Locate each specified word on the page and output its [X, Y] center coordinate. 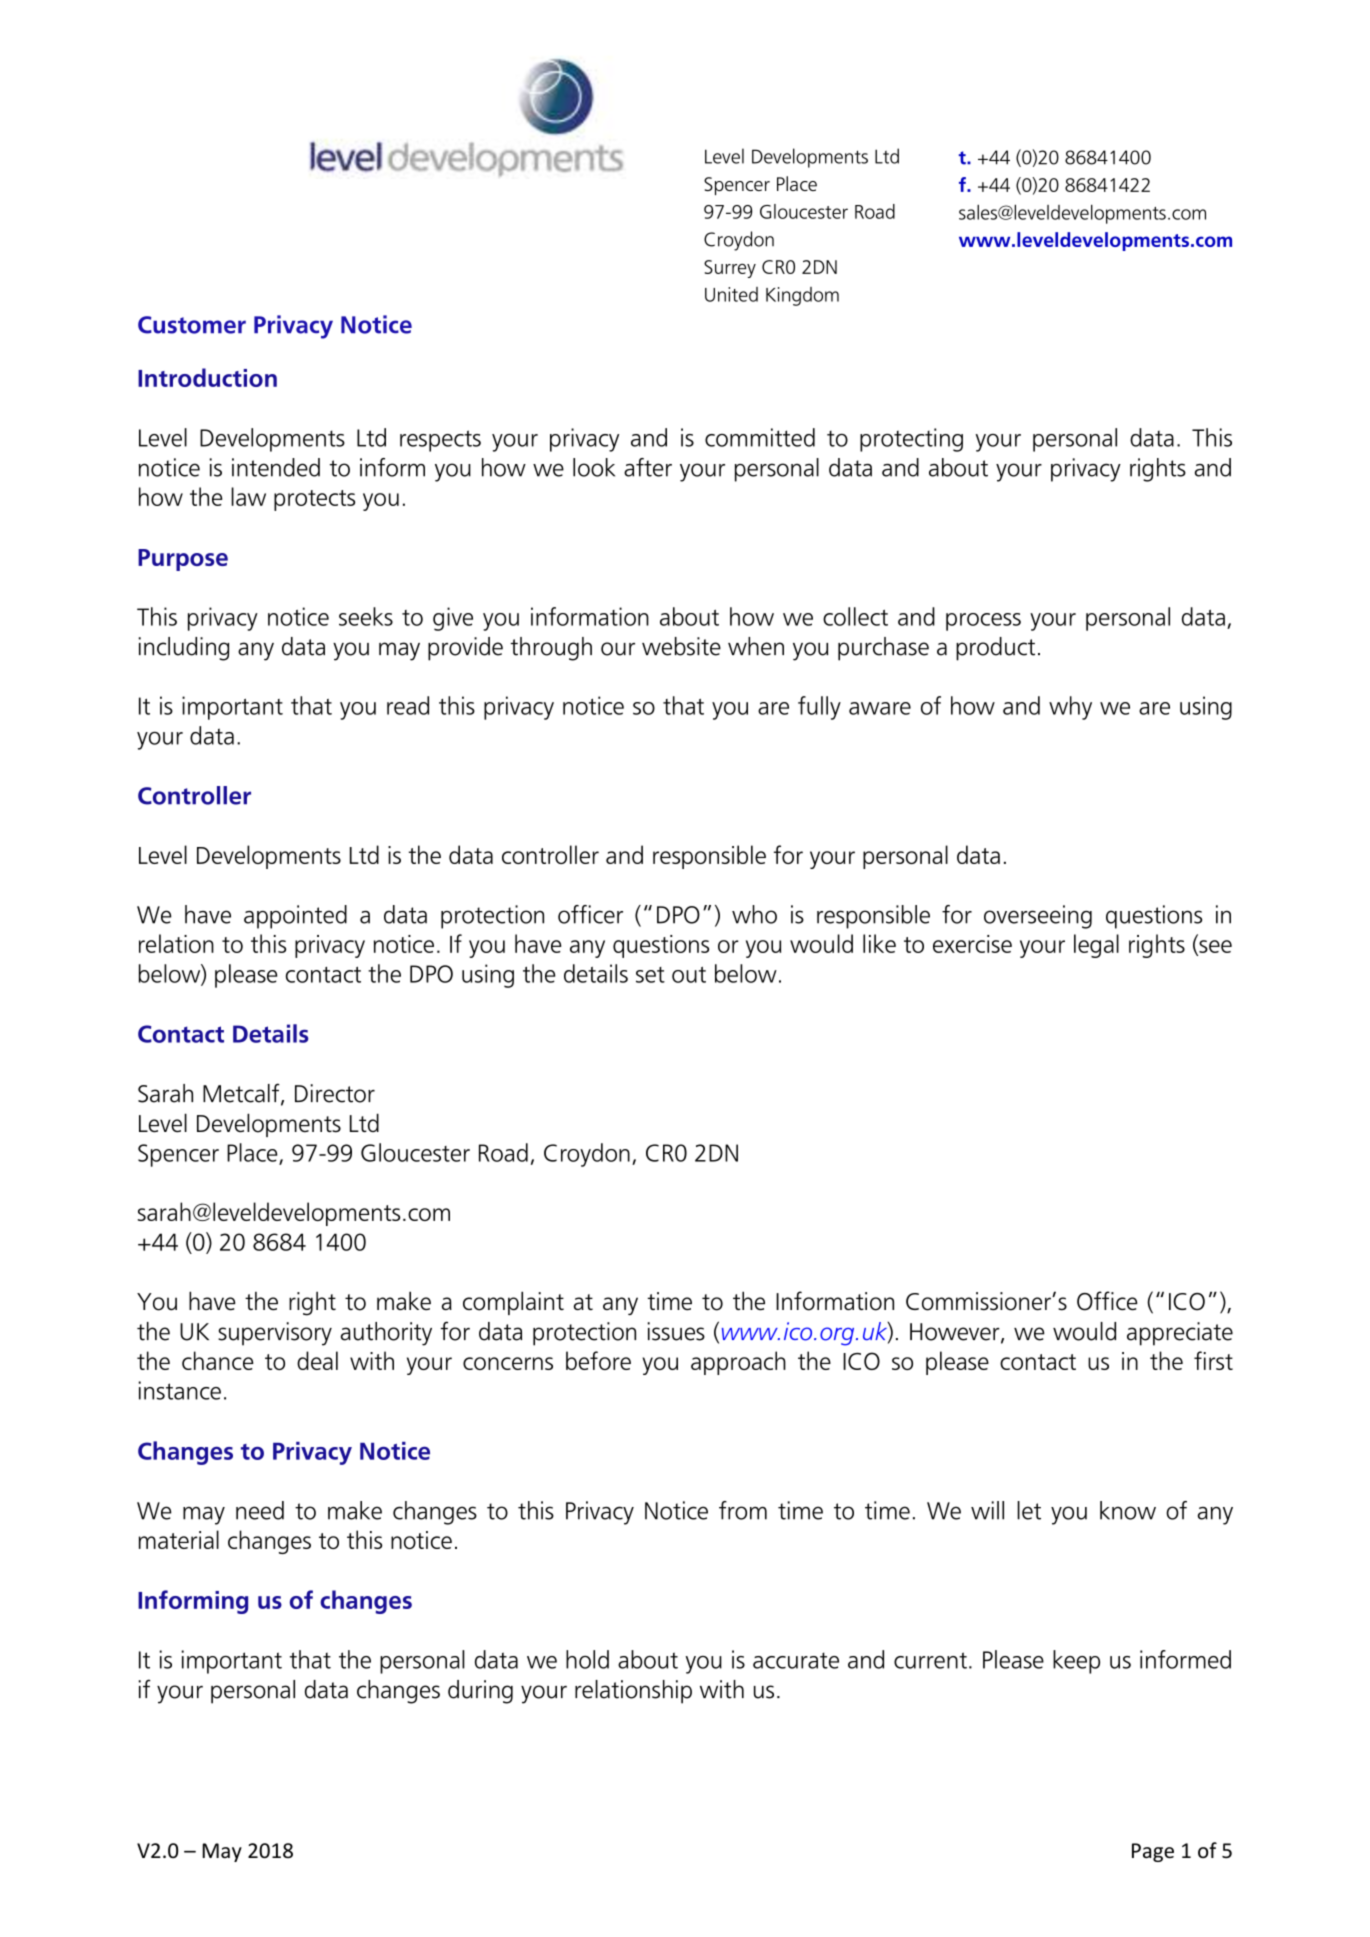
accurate [796, 1660]
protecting [911, 440]
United [731, 294]
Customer [192, 325]
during [480, 1692]
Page [1153, 1852]
